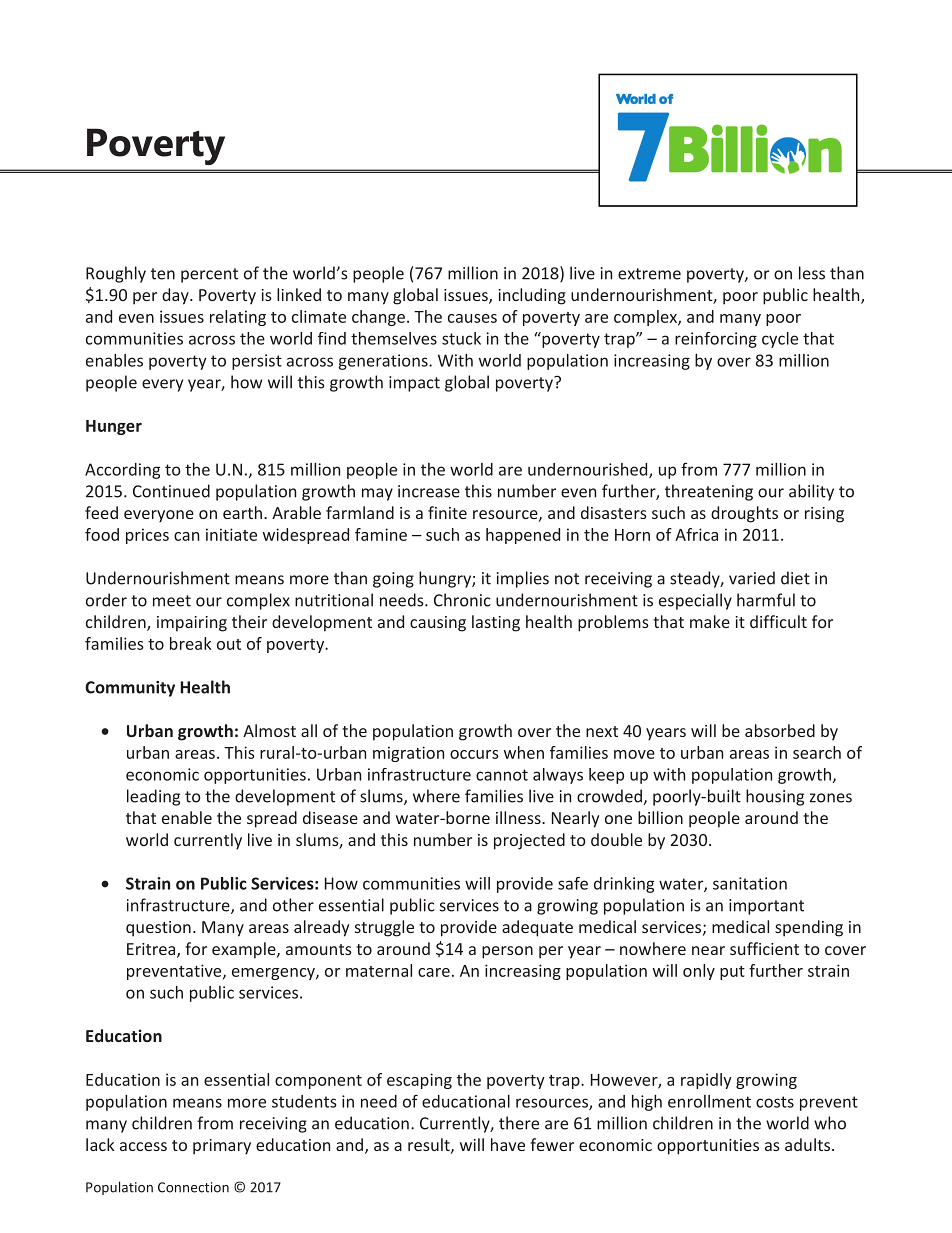 This image has height=1233, width=952. I want to click on Almost, so click(269, 730).
